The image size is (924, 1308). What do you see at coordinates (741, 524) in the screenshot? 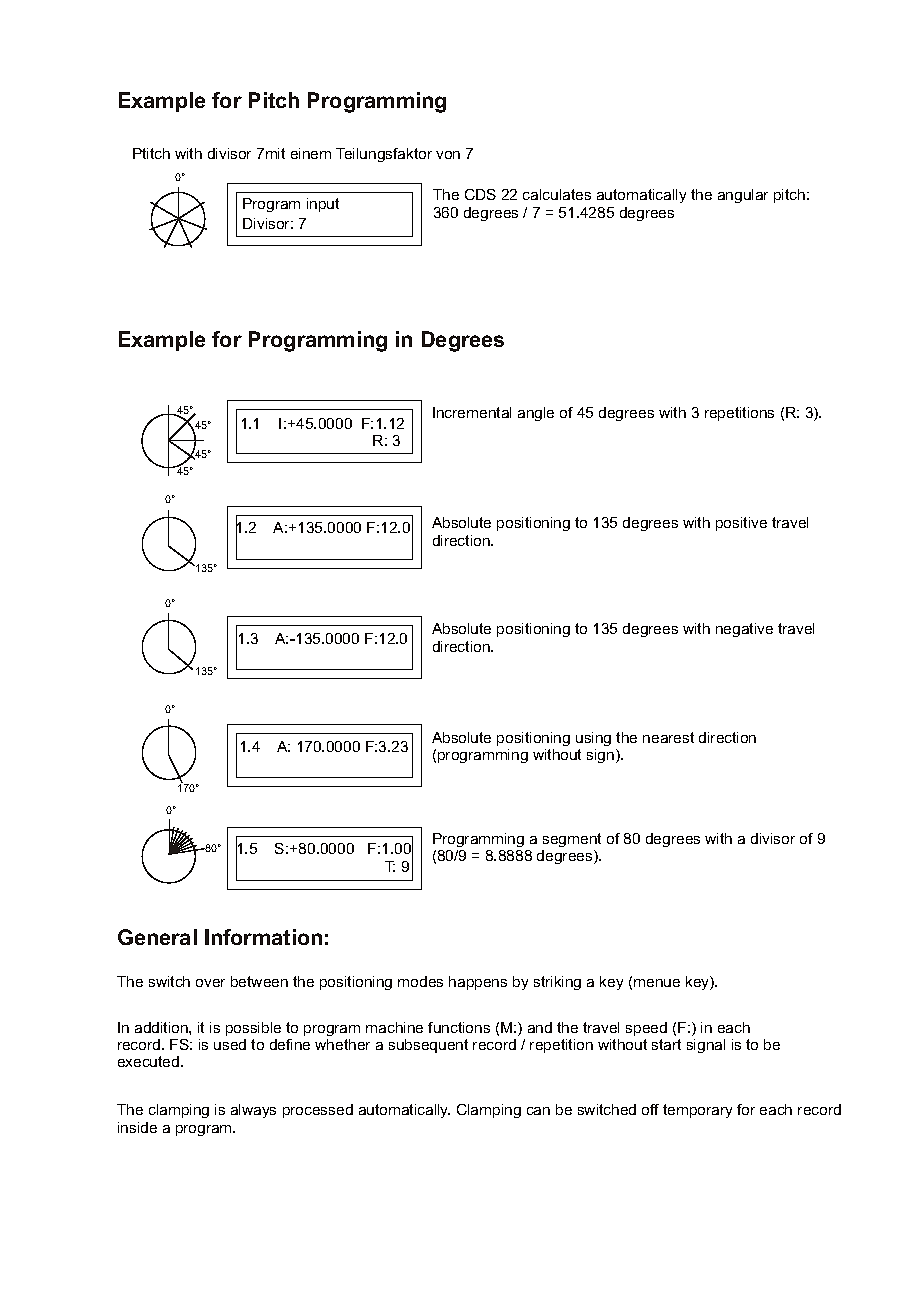
I see `positive` at bounding box center [741, 524].
